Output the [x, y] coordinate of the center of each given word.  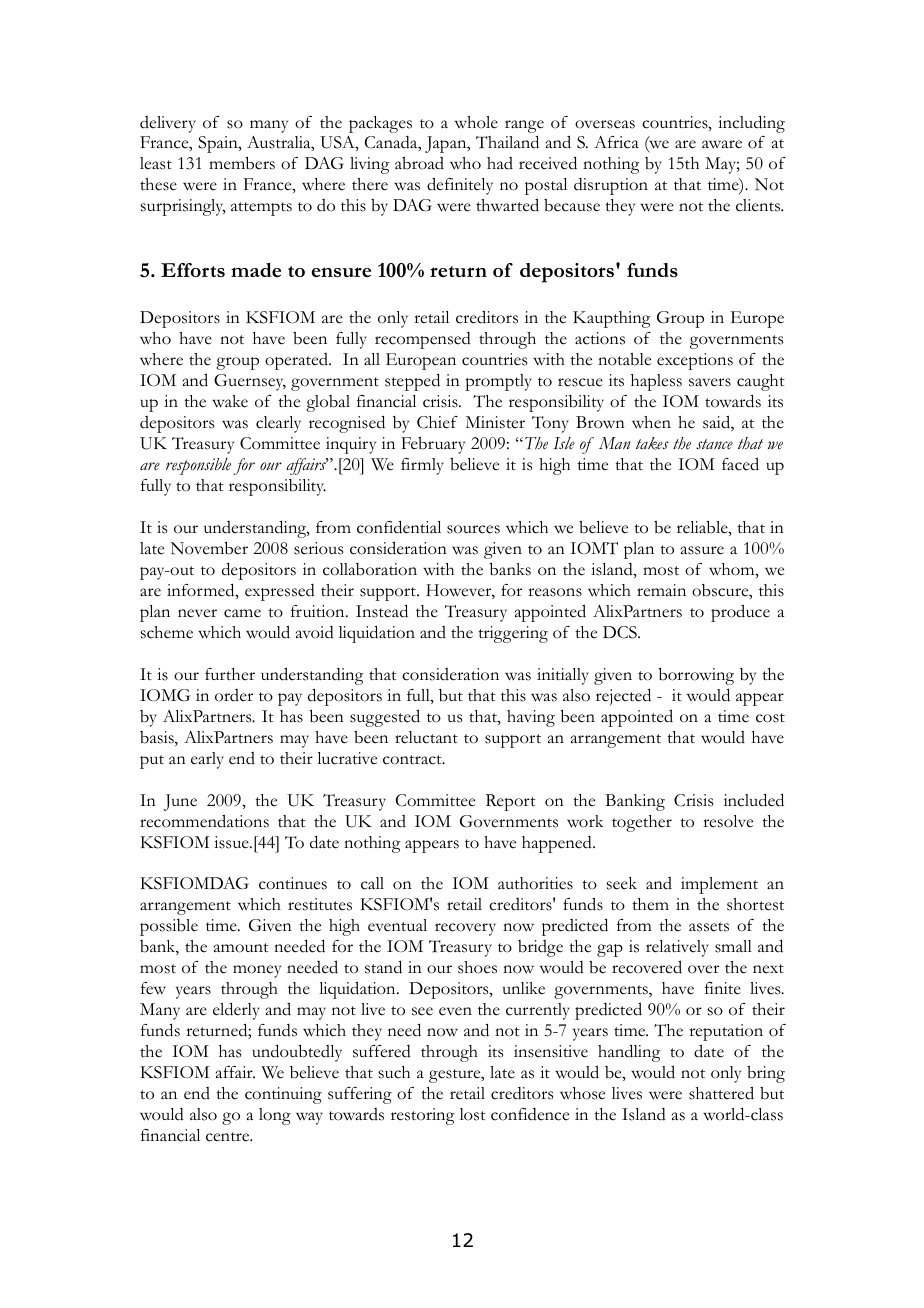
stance [714, 444]
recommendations [204, 821]
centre [229, 1137]
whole [476, 122]
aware [722, 144]
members [242, 163]
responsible [198, 466]
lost [473, 1114]
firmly [422, 466]
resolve [728, 821]
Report [511, 802]
